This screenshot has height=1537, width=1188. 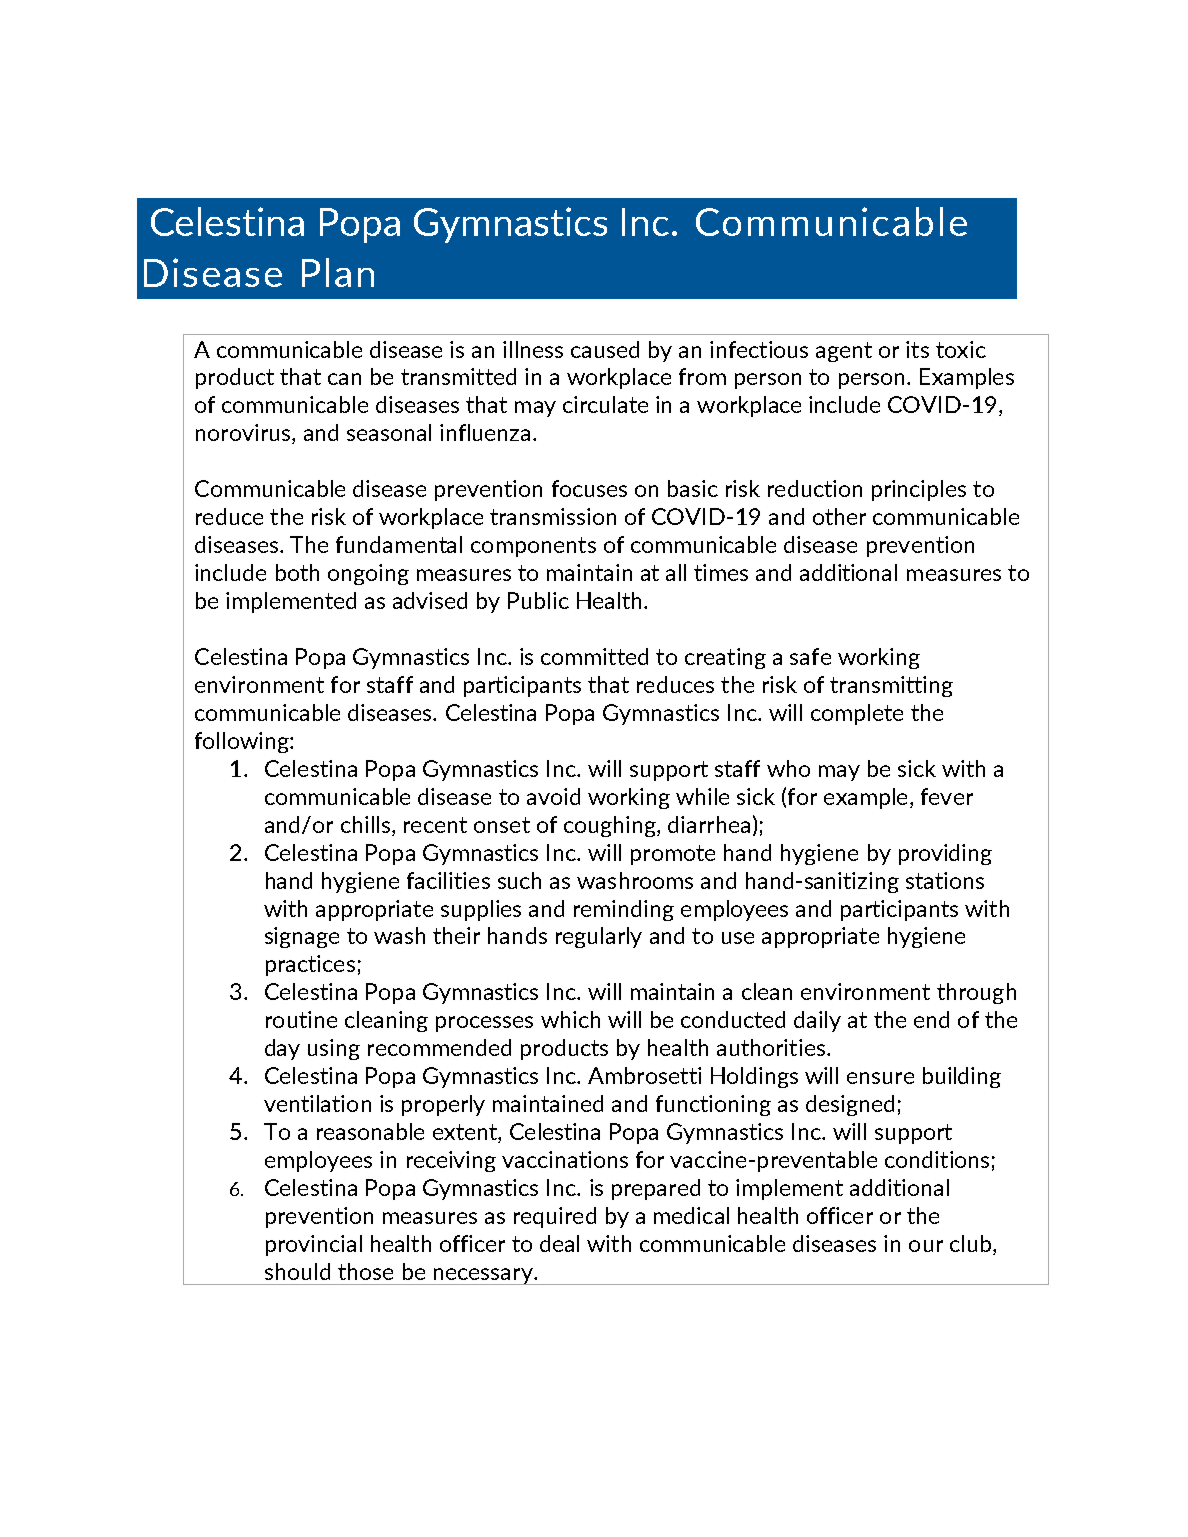 I want to click on which, so click(x=570, y=1019).
